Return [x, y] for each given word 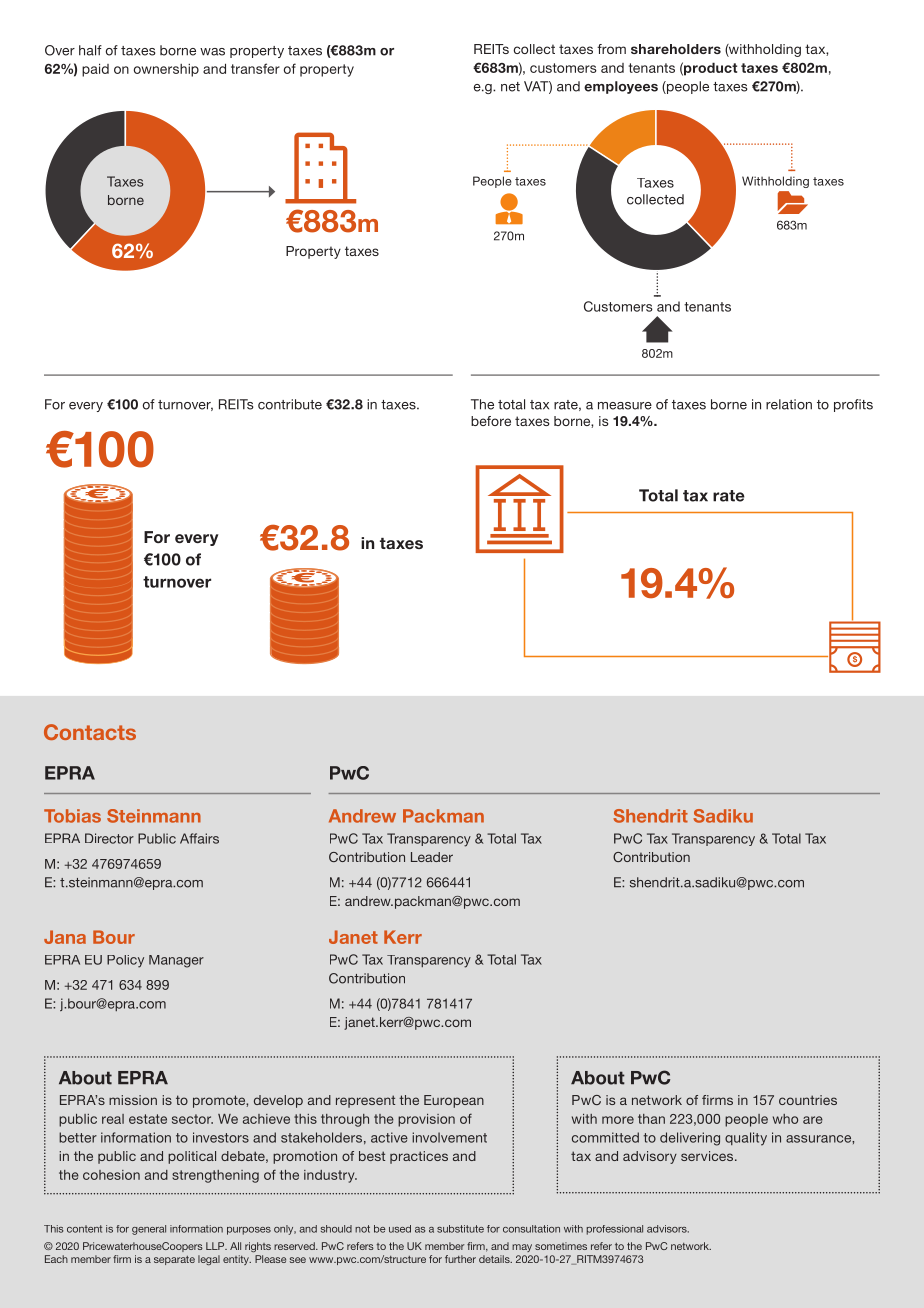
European [454, 1101]
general [149, 1230]
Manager [176, 961]
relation [789, 404]
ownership [166, 70]
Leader [432, 857]
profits [853, 405]
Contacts [90, 732]
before [491, 421]
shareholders [676, 49]
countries [808, 1100]
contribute [290, 404]
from [611, 49]
